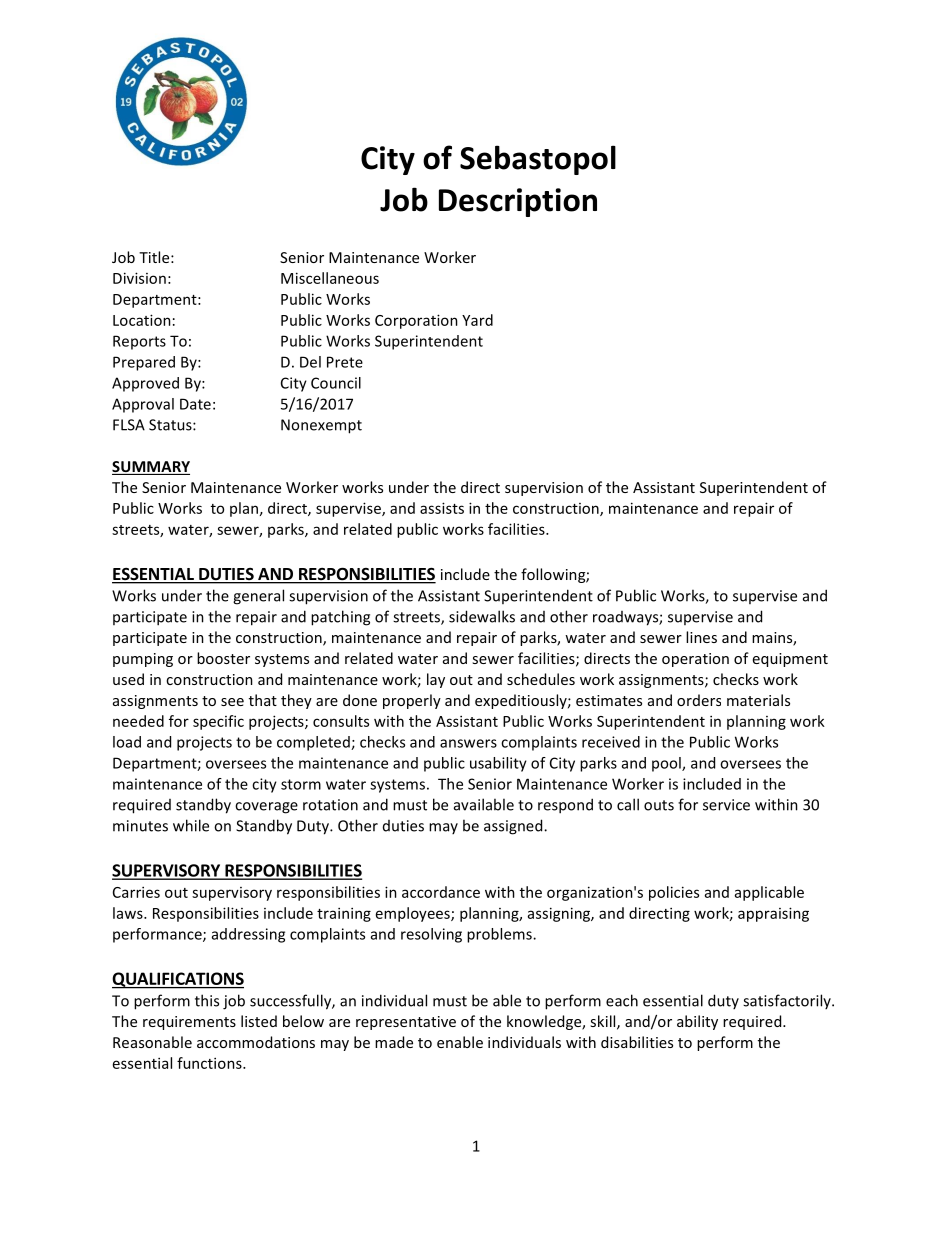  What do you see at coordinates (518, 202) in the image?
I see `Description` at bounding box center [518, 202].
